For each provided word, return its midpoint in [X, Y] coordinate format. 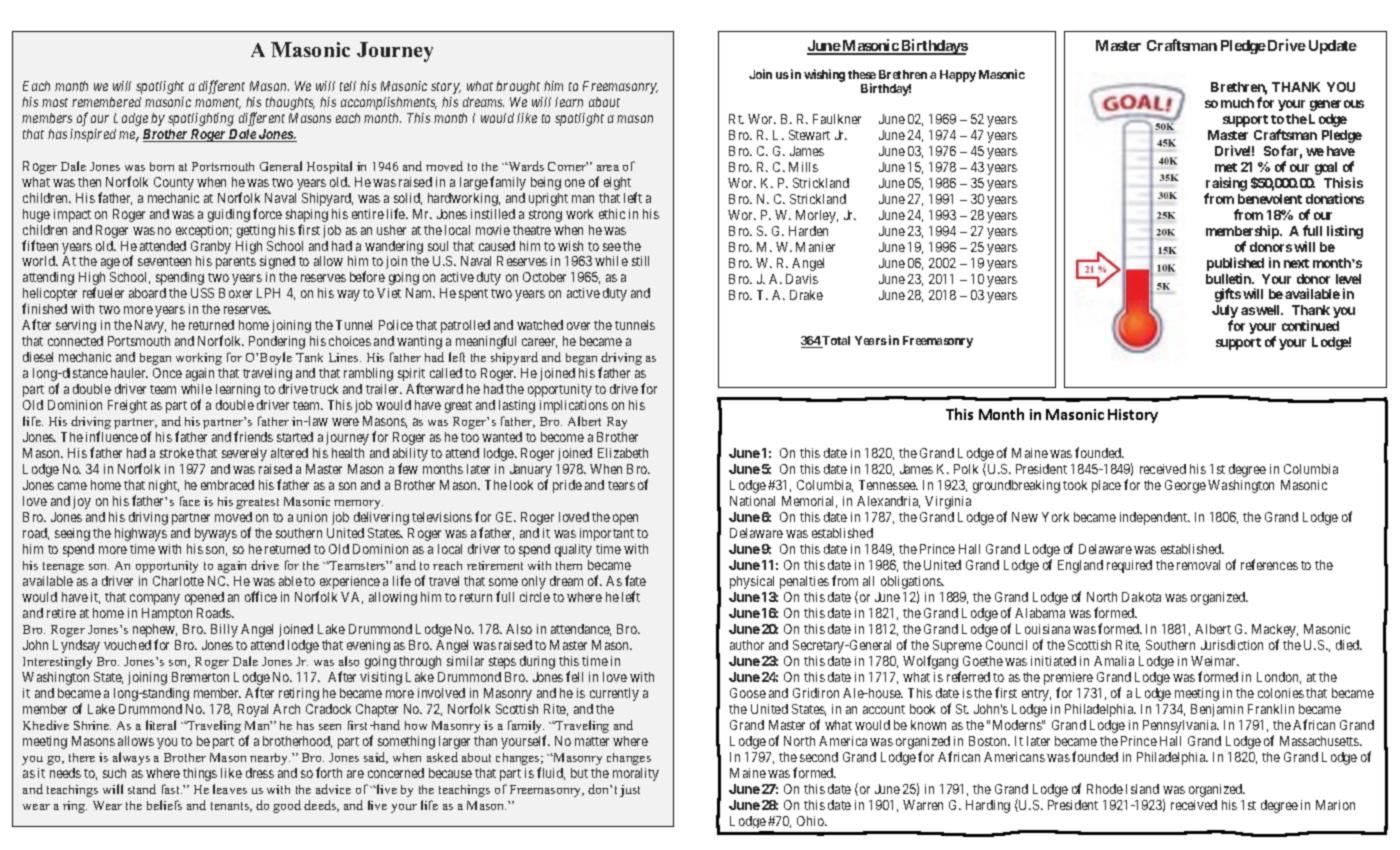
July [1225, 313]
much [1237, 103]
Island [1142, 789]
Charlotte [178, 581]
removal [1198, 565]
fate [635, 580]
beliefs [164, 805]
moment [218, 103]
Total [835, 342]
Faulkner [837, 119]
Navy [150, 326]
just [630, 791]
